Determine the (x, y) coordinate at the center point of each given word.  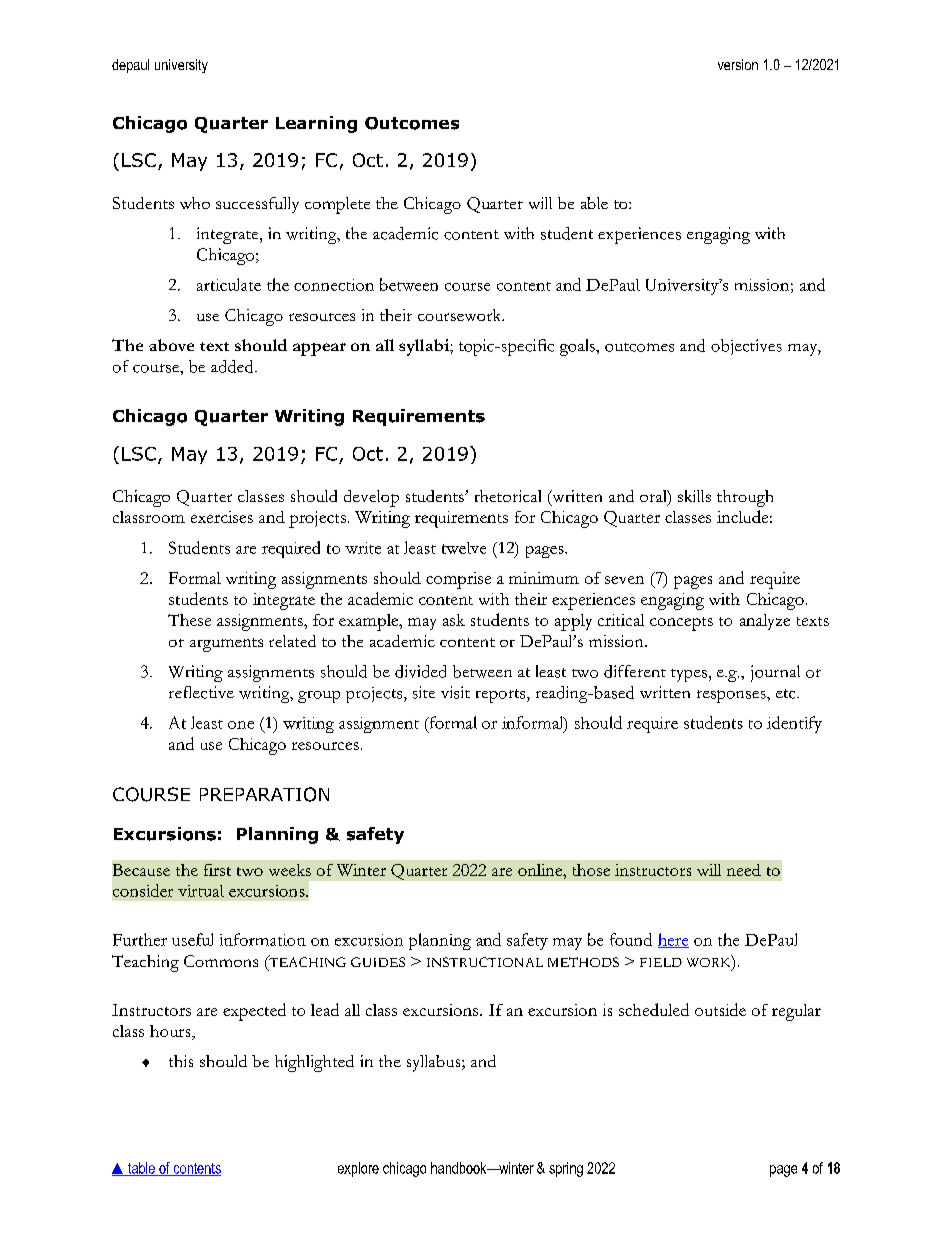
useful (192, 939)
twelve (464, 548)
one (241, 725)
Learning (316, 124)
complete (337, 205)
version (738, 64)
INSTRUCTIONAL (485, 962)
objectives (746, 347)
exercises (222, 517)
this (181, 1061)
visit (455, 692)
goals (578, 347)
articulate (229, 284)
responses (732, 696)
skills (694, 496)
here (673, 940)
